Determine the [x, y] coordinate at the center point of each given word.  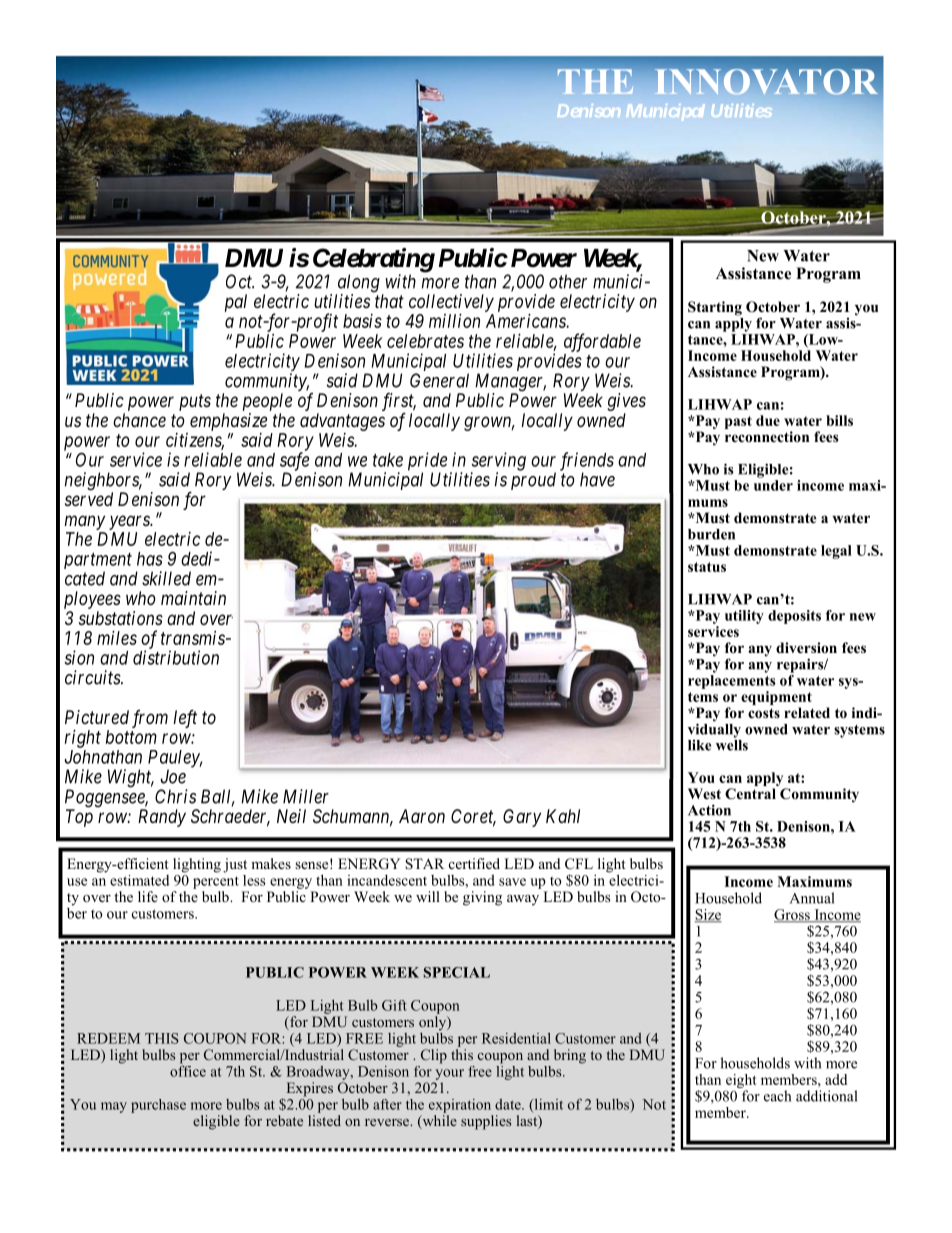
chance [139, 420]
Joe [173, 776]
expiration [460, 1106]
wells [732, 744]
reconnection [767, 436]
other [568, 281]
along [358, 284]
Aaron [422, 816]
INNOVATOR [766, 82]
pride [427, 462]
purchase [158, 1106]
